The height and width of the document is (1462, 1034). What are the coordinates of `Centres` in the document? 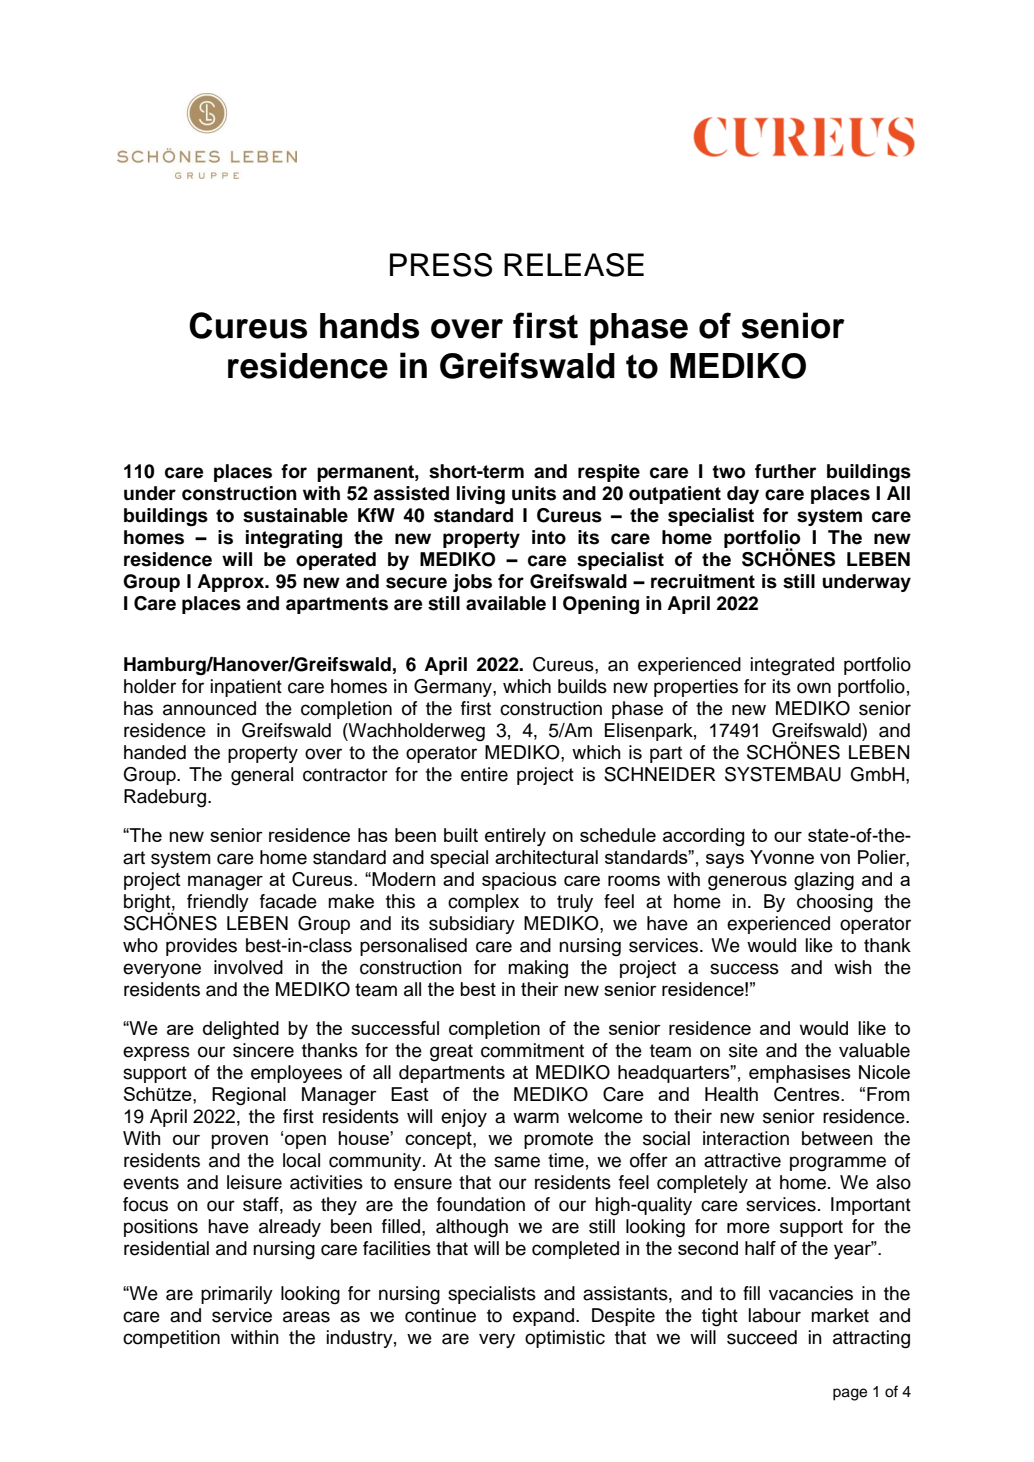 It's located at (808, 1094).
